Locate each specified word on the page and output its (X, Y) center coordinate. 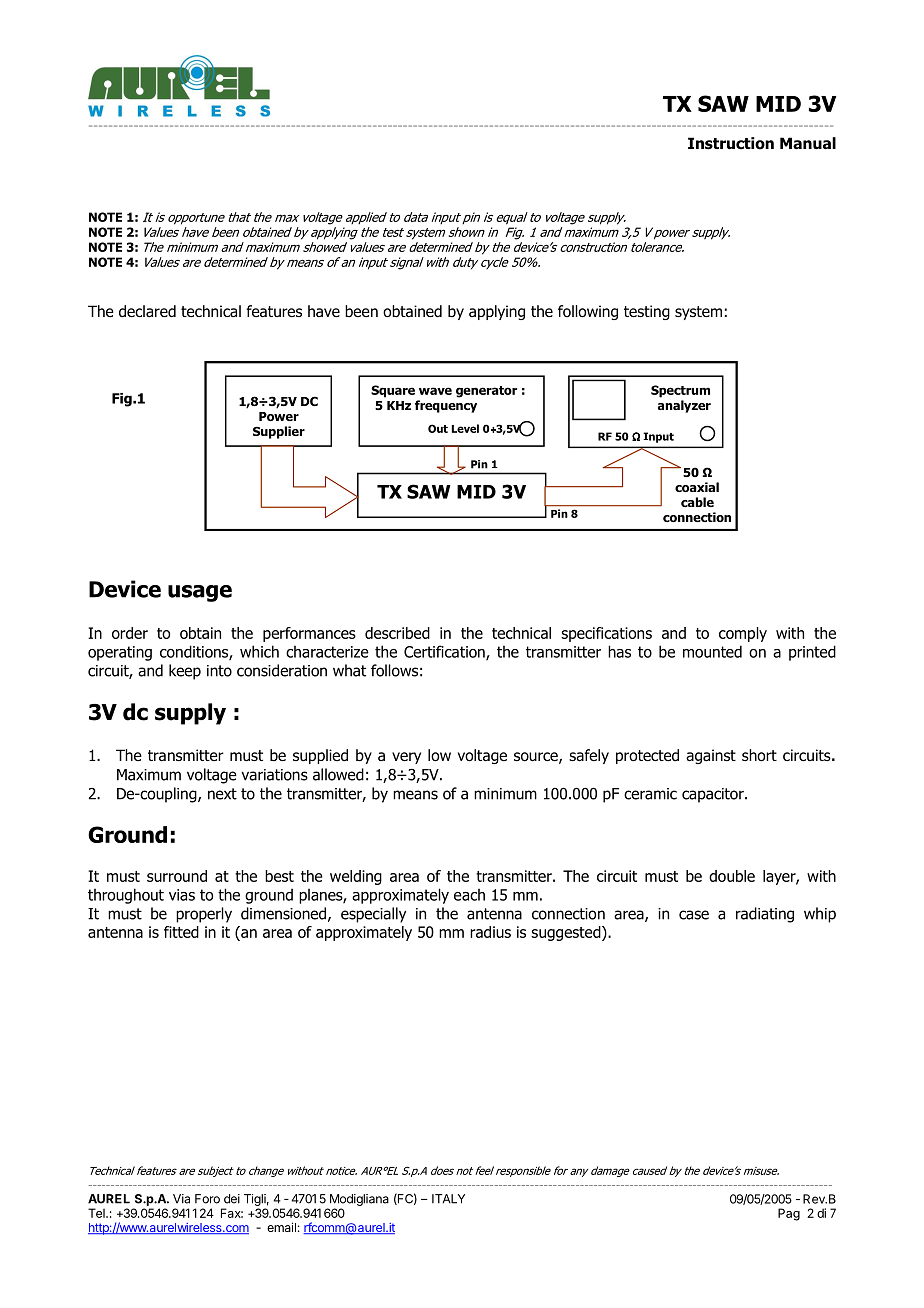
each (469, 895)
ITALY (448, 1199)
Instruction (731, 143)
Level (465, 428)
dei (232, 1199)
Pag (789, 1214)
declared (147, 311)
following (588, 312)
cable (697, 502)
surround (177, 876)
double (732, 876)
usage (200, 593)
